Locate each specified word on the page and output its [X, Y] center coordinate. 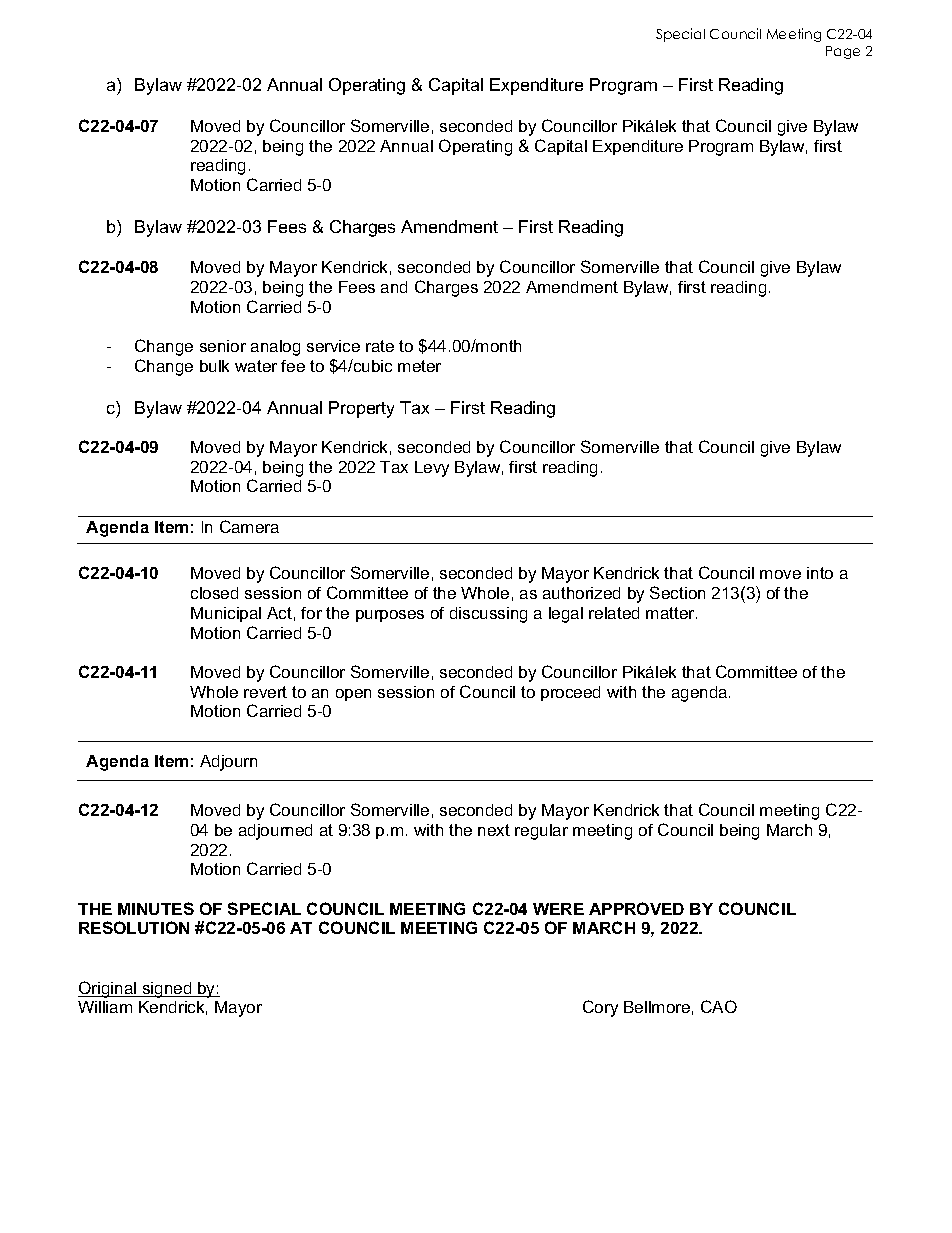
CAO [719, 1006]
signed [167, 990]
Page [843, 52]
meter [419, 366]
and [394, 287]
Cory [600, 1008]
